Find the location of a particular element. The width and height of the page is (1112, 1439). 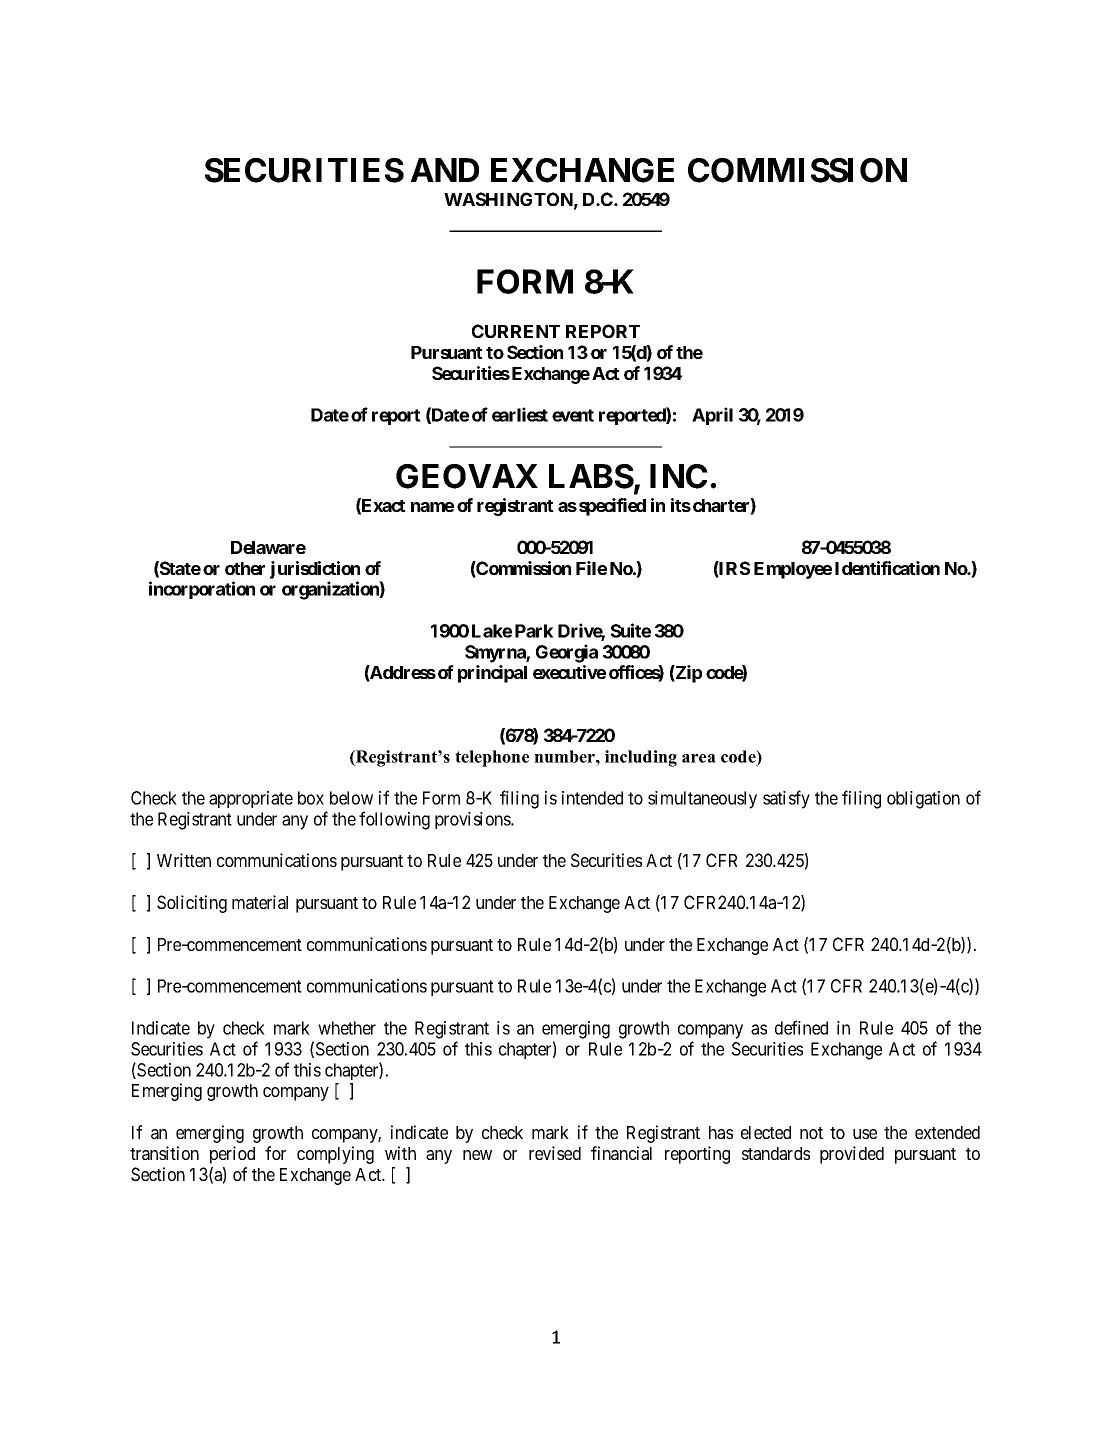

provisions is located at coordinates (473, 820).
